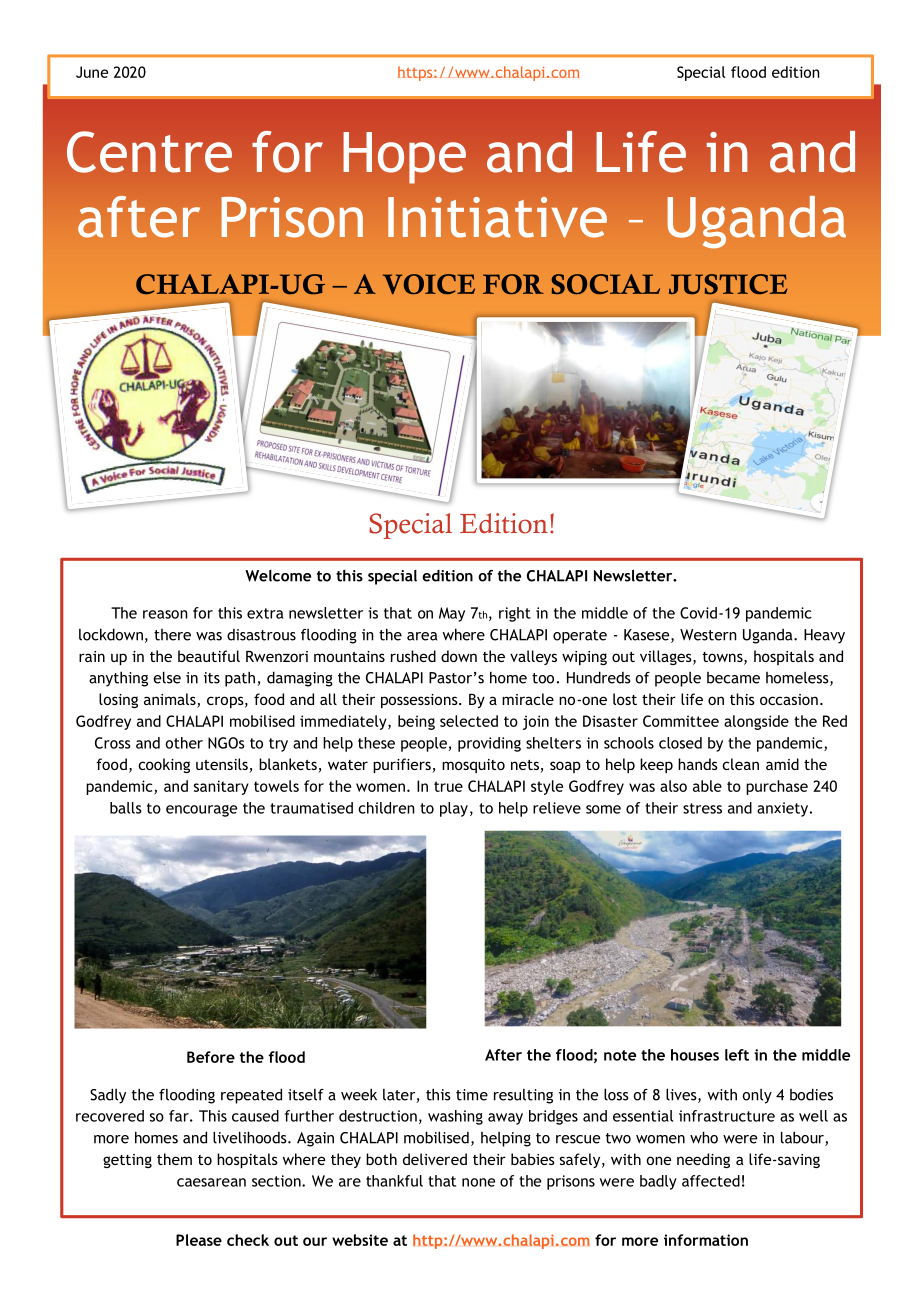  I want to click on JUSTICE, so click(728, 284).
